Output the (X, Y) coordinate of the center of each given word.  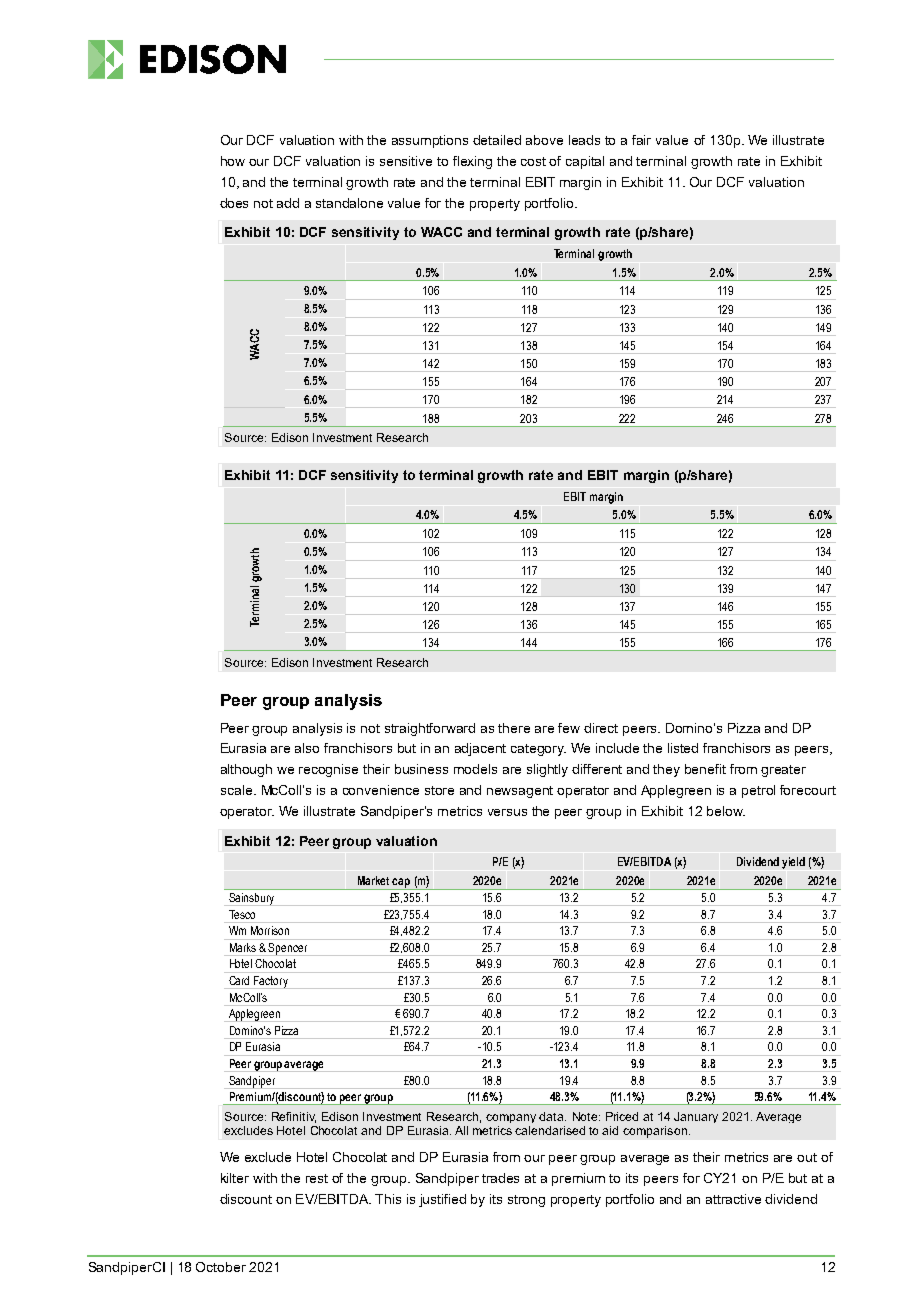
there (514, 728)
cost (533, 161)
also (307, 748)
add (288, 203)
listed (683, 748)
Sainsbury (251, 899)
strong (526, 1201)
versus (507, 812)
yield (793, 863)
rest (317, 1178)
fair (641, 140)
